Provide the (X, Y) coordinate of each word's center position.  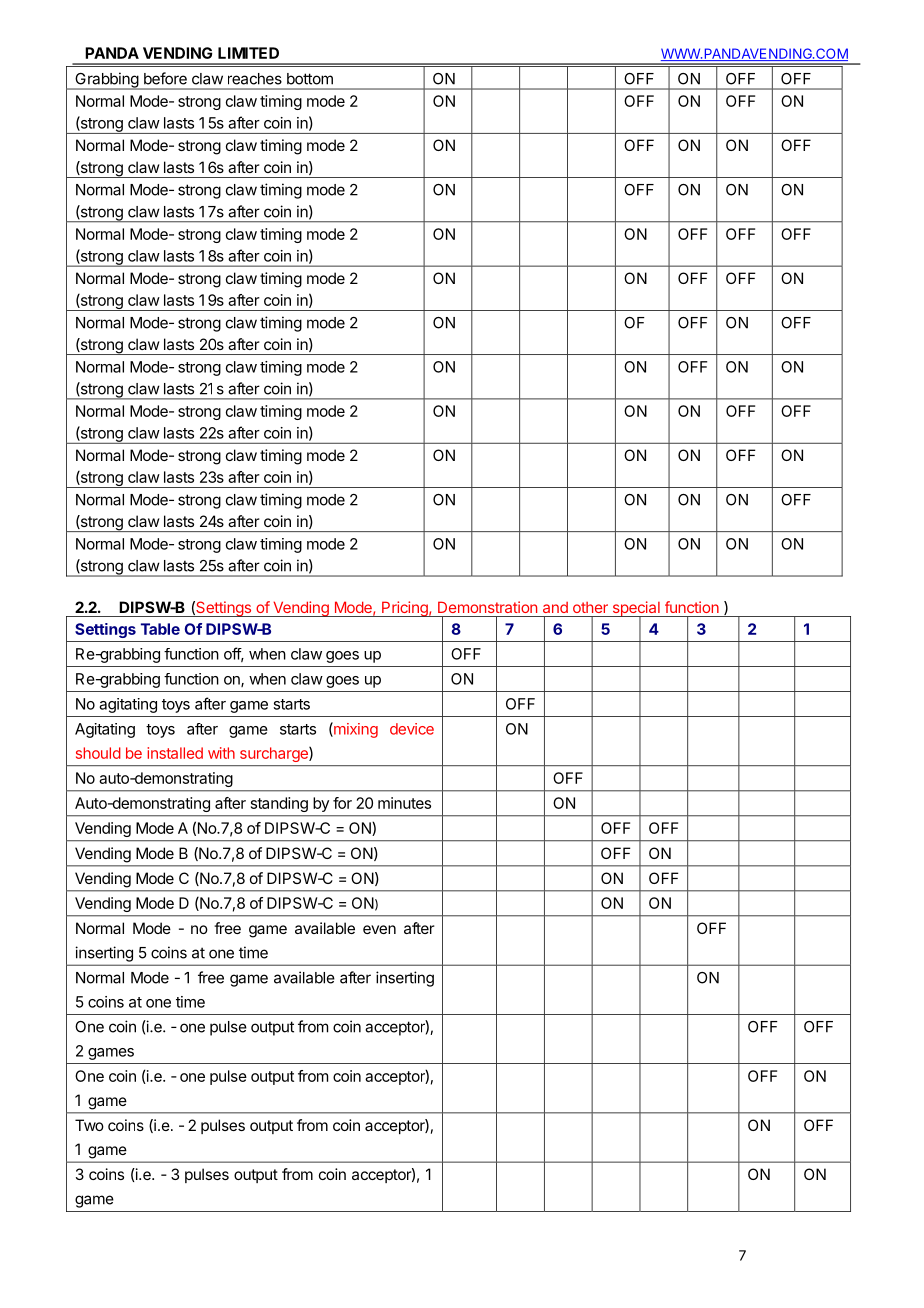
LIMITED (248, 53)
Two (89, 1125)
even (379, 929)
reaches (255, 79)
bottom (310, 79)
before (165, 78)
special (636, 610)
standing (279, 804)
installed (175, 753)
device (412, 729)
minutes (404, 803)
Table (160, 629)
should (98, 753)
